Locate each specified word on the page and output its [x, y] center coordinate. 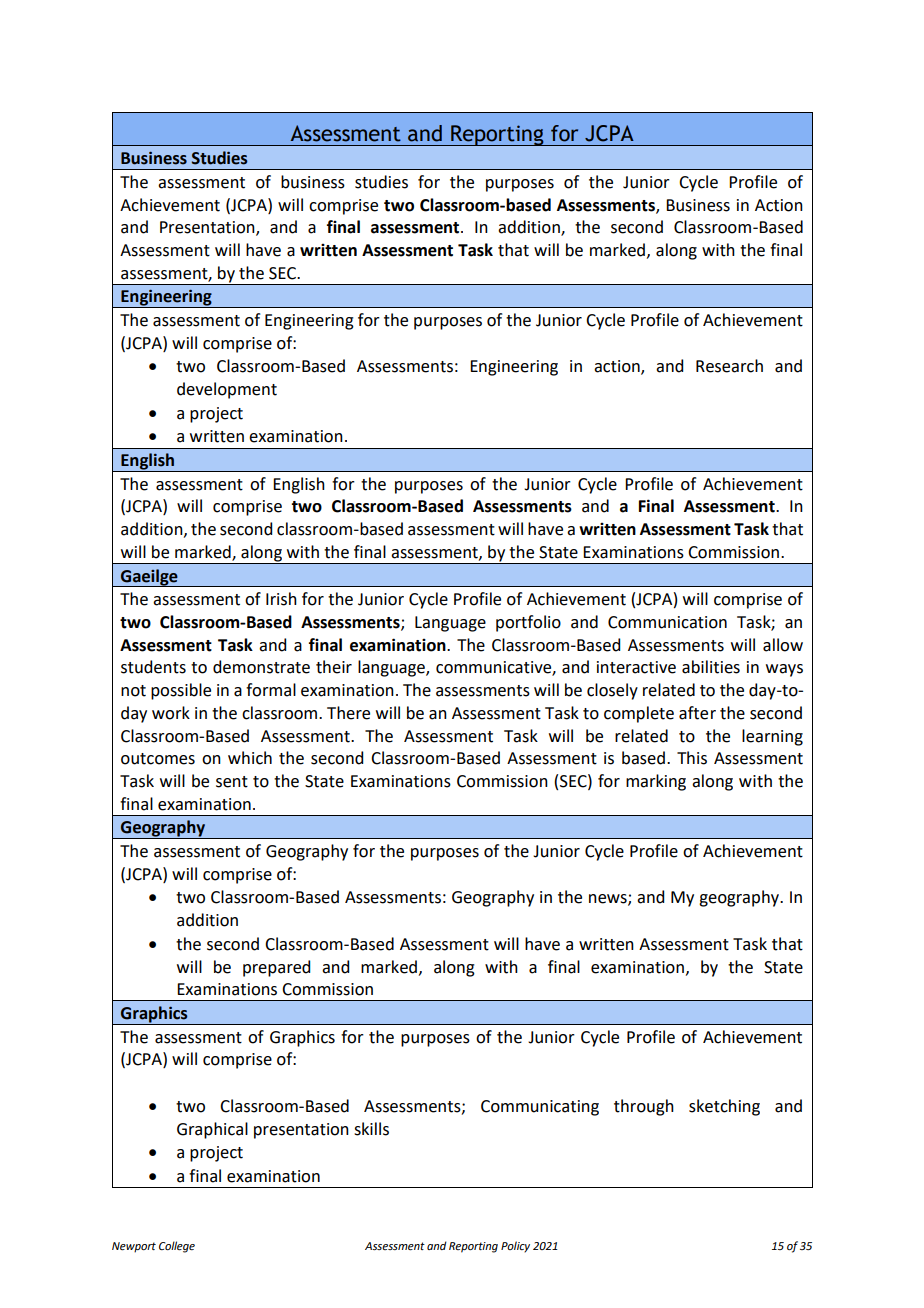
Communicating [540, 1108]
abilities [711, 667]
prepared [276, 968]
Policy [515, 1247]
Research [729, 366]
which [250, 758]
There [348, 713]
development [227, 390]
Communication [667, 622]
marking [656, 782]
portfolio [528, 623]
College [177, 1247]
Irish [281, 599]
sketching [724, 1107]
